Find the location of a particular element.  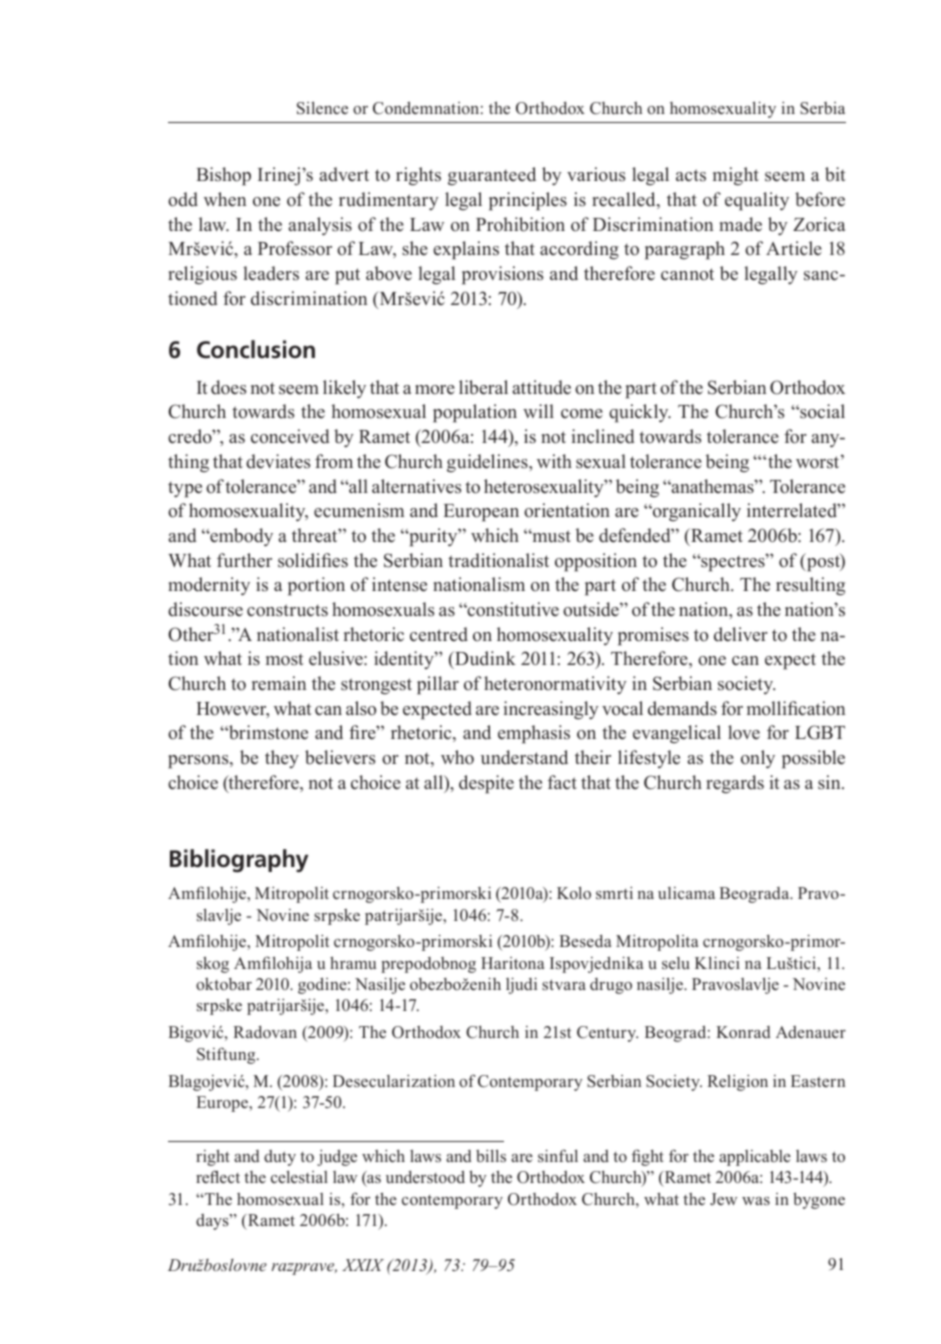

Bibliography is located at coordinates (239, 861).
